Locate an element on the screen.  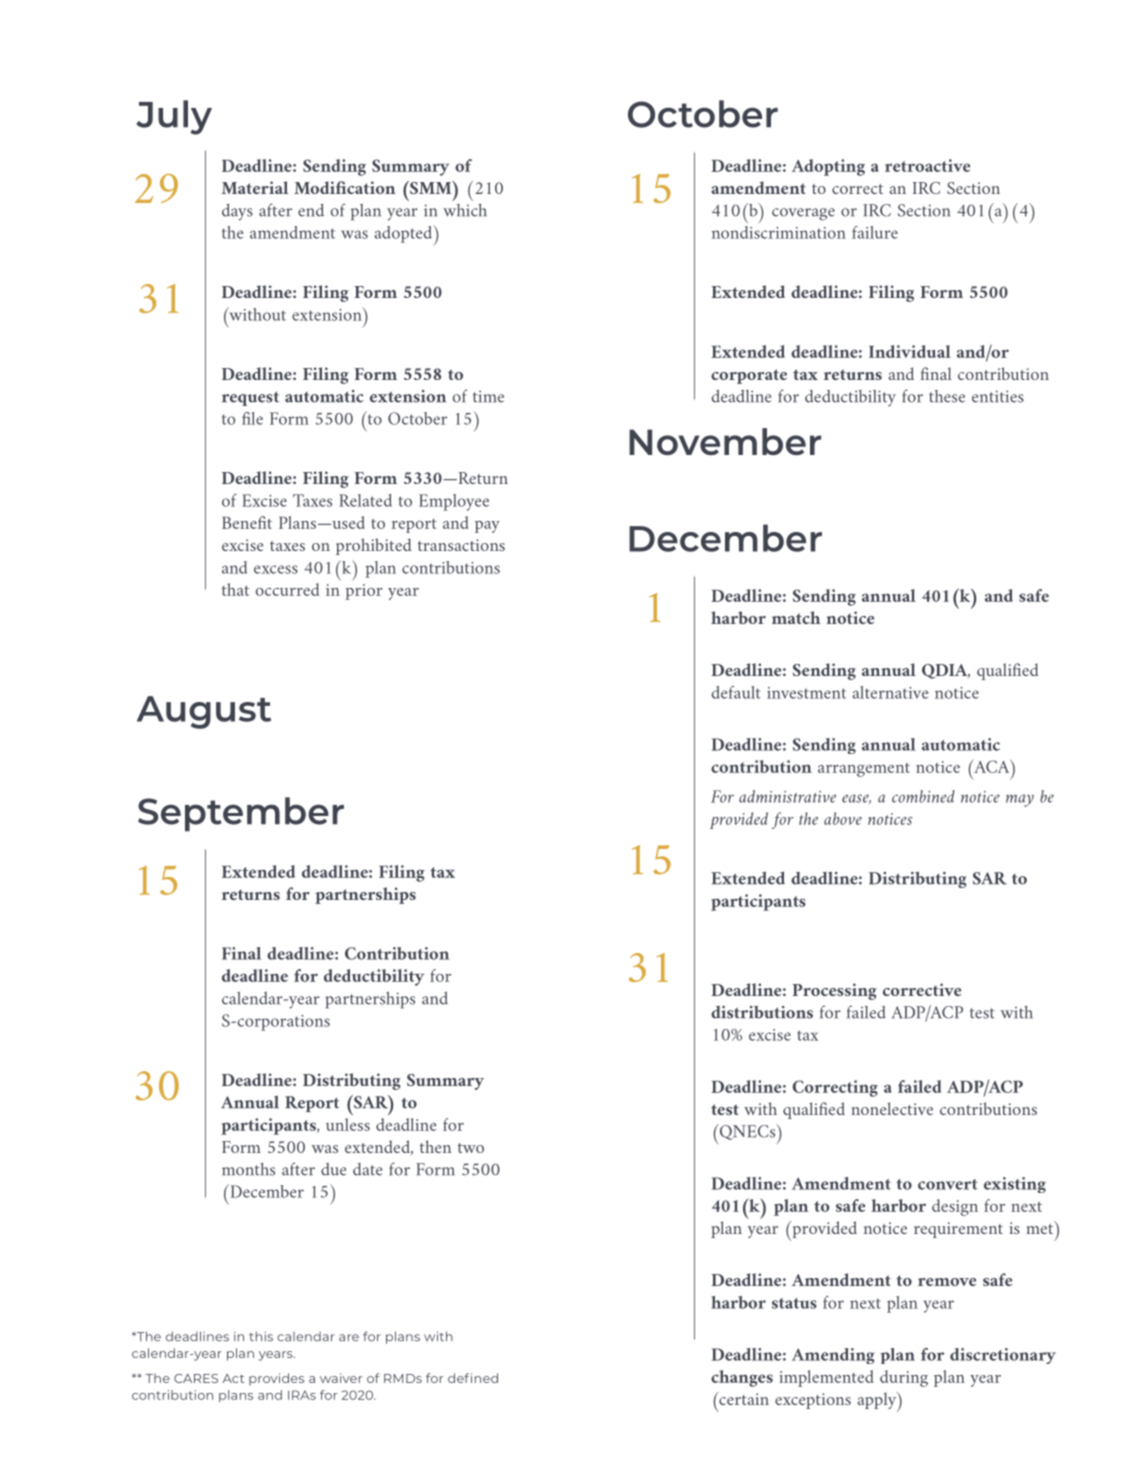
retroactive is located at coordinates (927, 165).
